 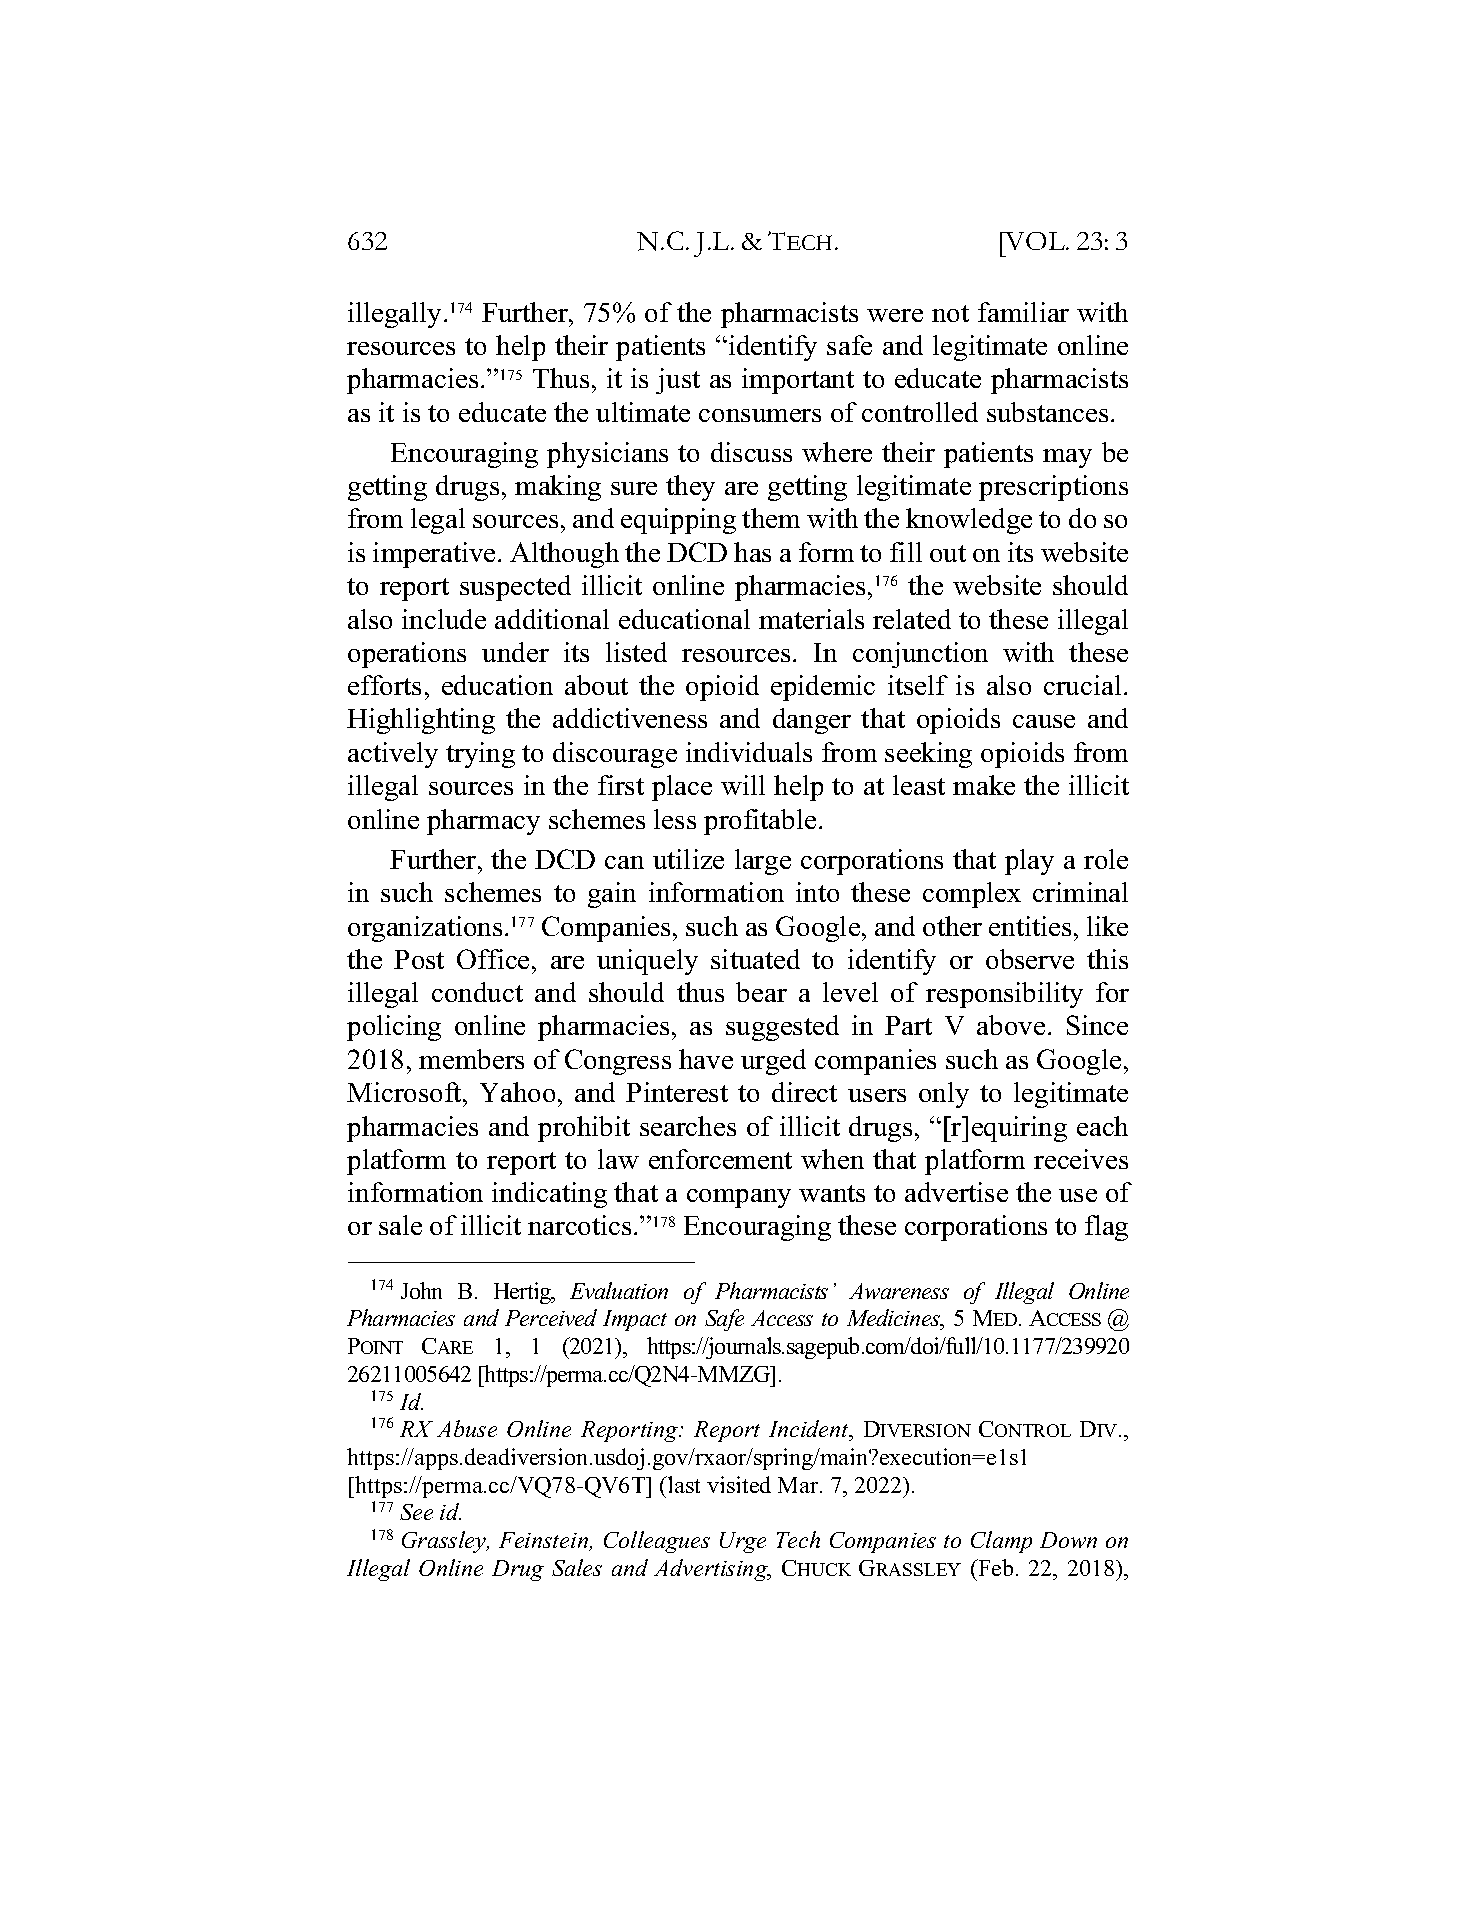 What do you see at coordinates (1023, 312) in the screenshot?
I see `familiar` at bounding box center [1023, 312].
